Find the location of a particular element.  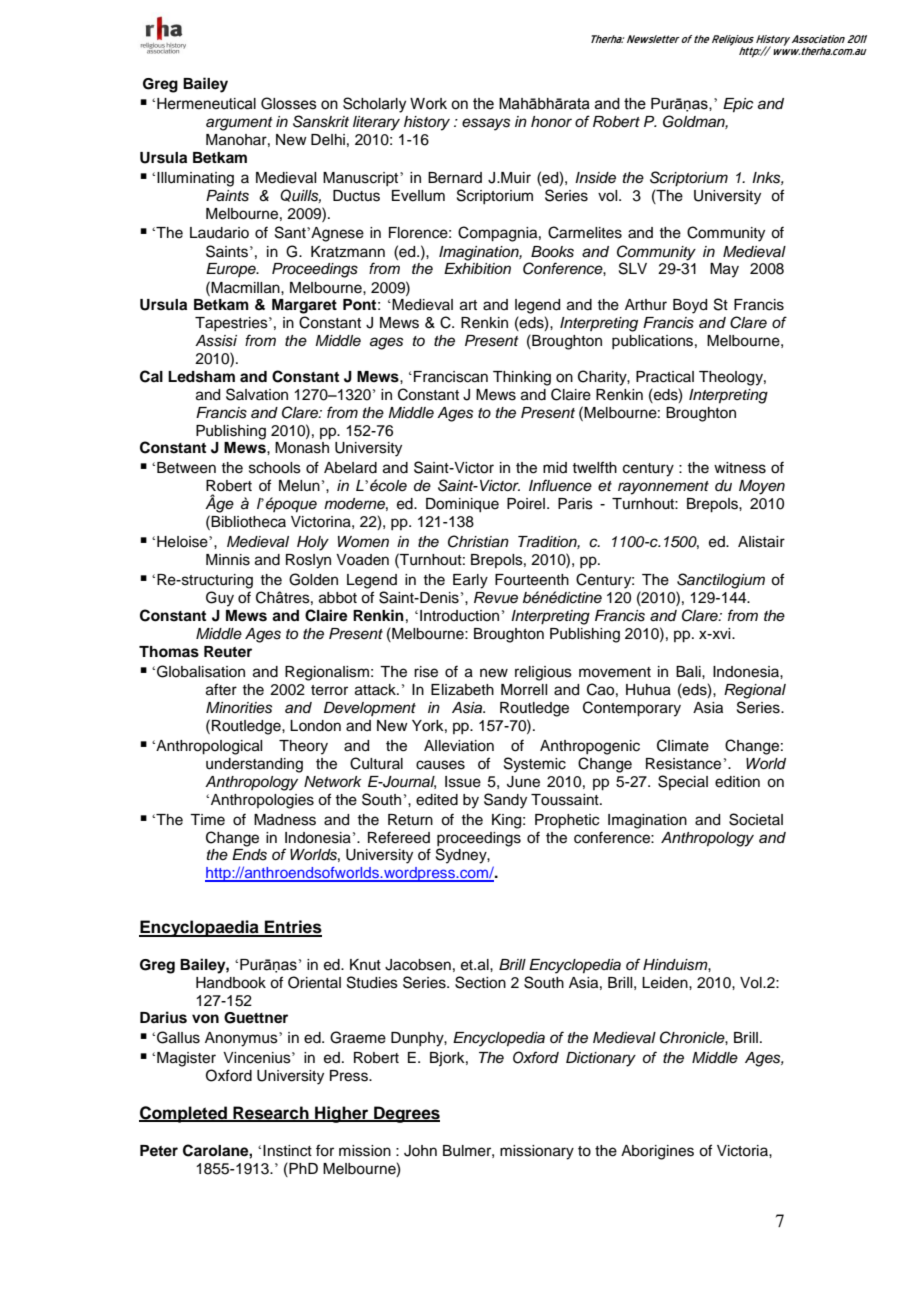

Reuter is located at coordinates (228, 651).
